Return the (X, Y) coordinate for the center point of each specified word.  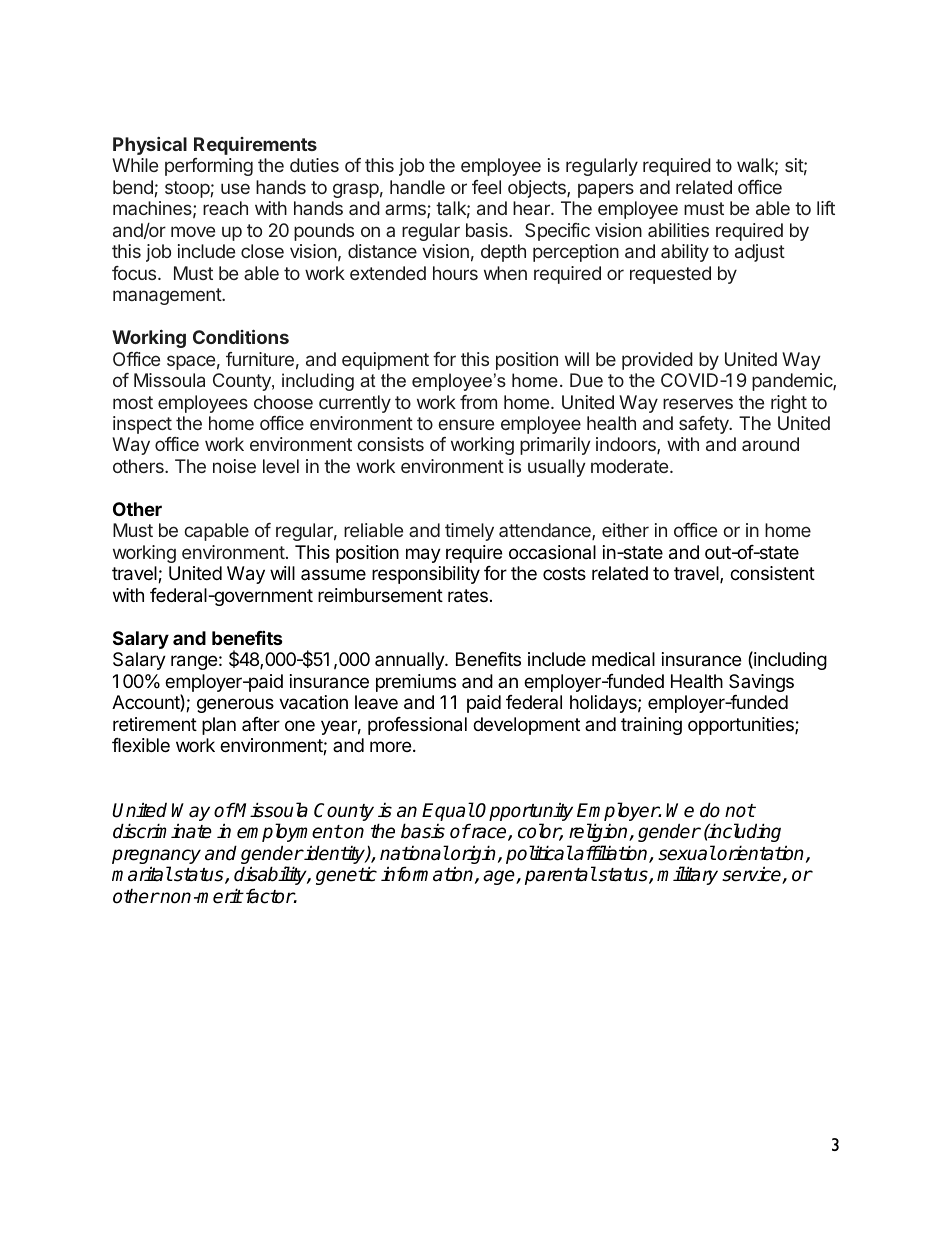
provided (657, 361)
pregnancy (156, 858)
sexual (687, 853)
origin (474, 856)
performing (209, 167)
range (194, 662)
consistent (772, 573)
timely (469, 532)
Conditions (241, 336)
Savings (761, 683)
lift (826, 208)
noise (234, 466)
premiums (416, 683)
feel (486, 187)
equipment (385, 361)
